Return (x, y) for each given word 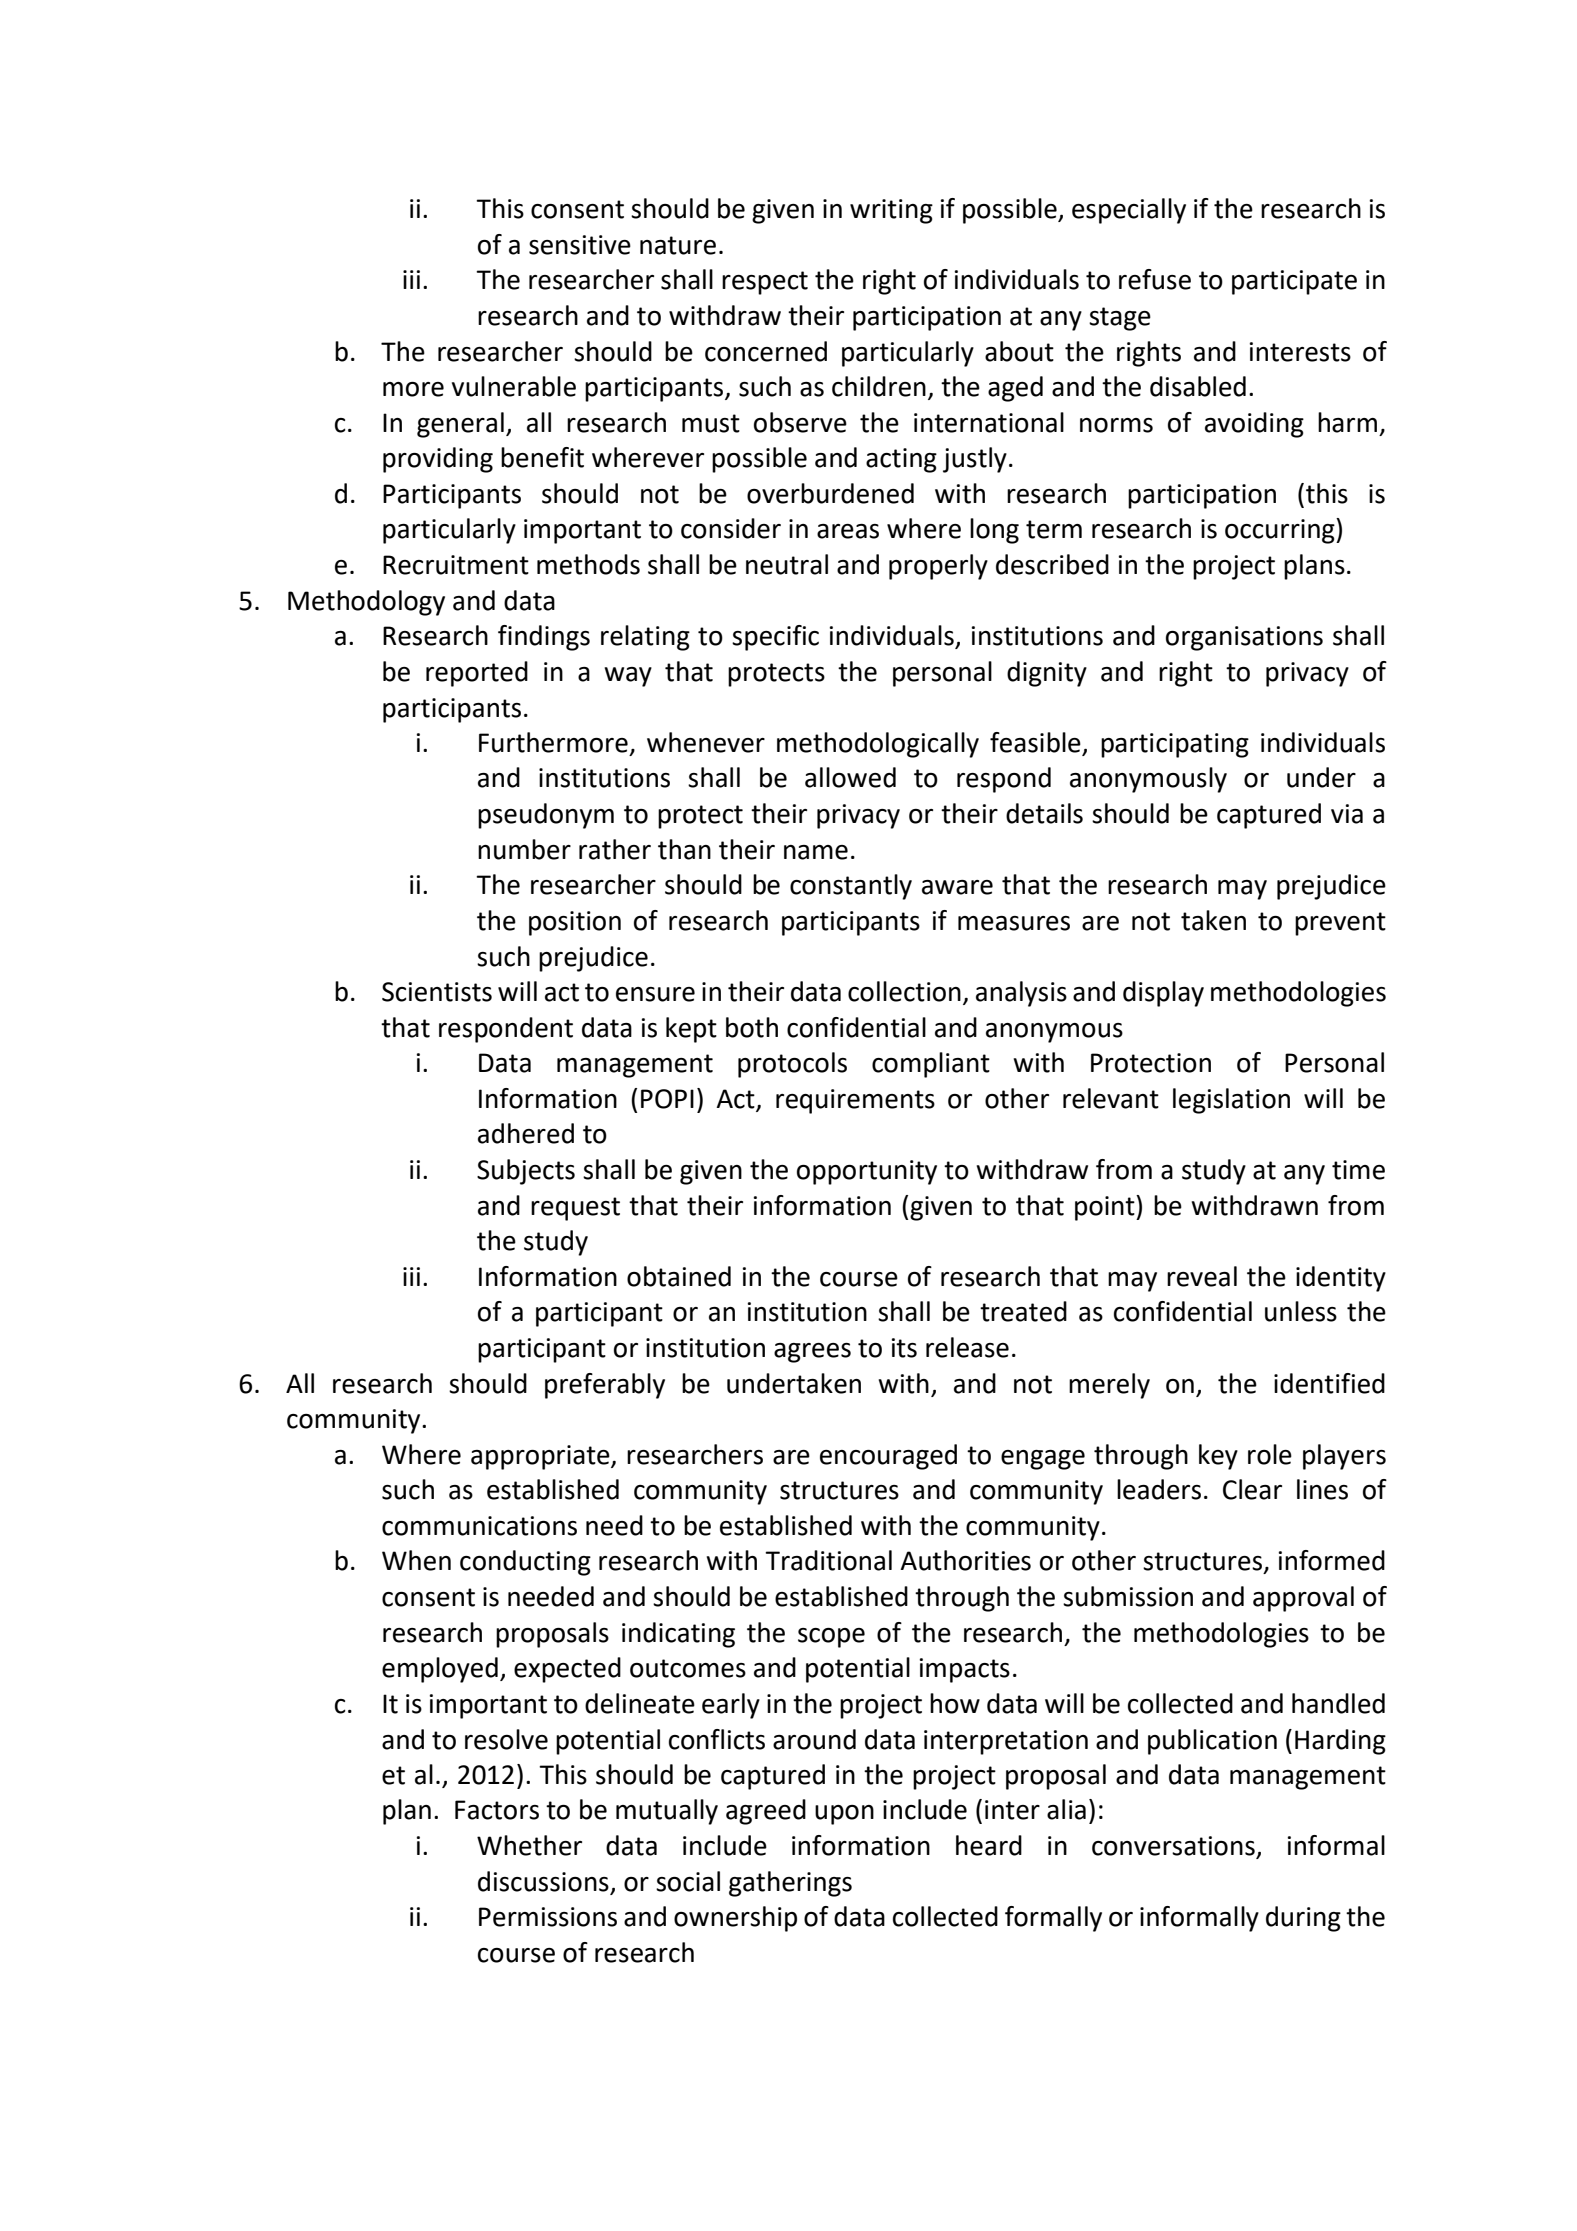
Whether (529, 1845)
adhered (526, 1133)
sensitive (580, 245)
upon (844, 1815)
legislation (1231, 1101)
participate (1294, 282)
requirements (855, 1101)
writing (891, 211)
